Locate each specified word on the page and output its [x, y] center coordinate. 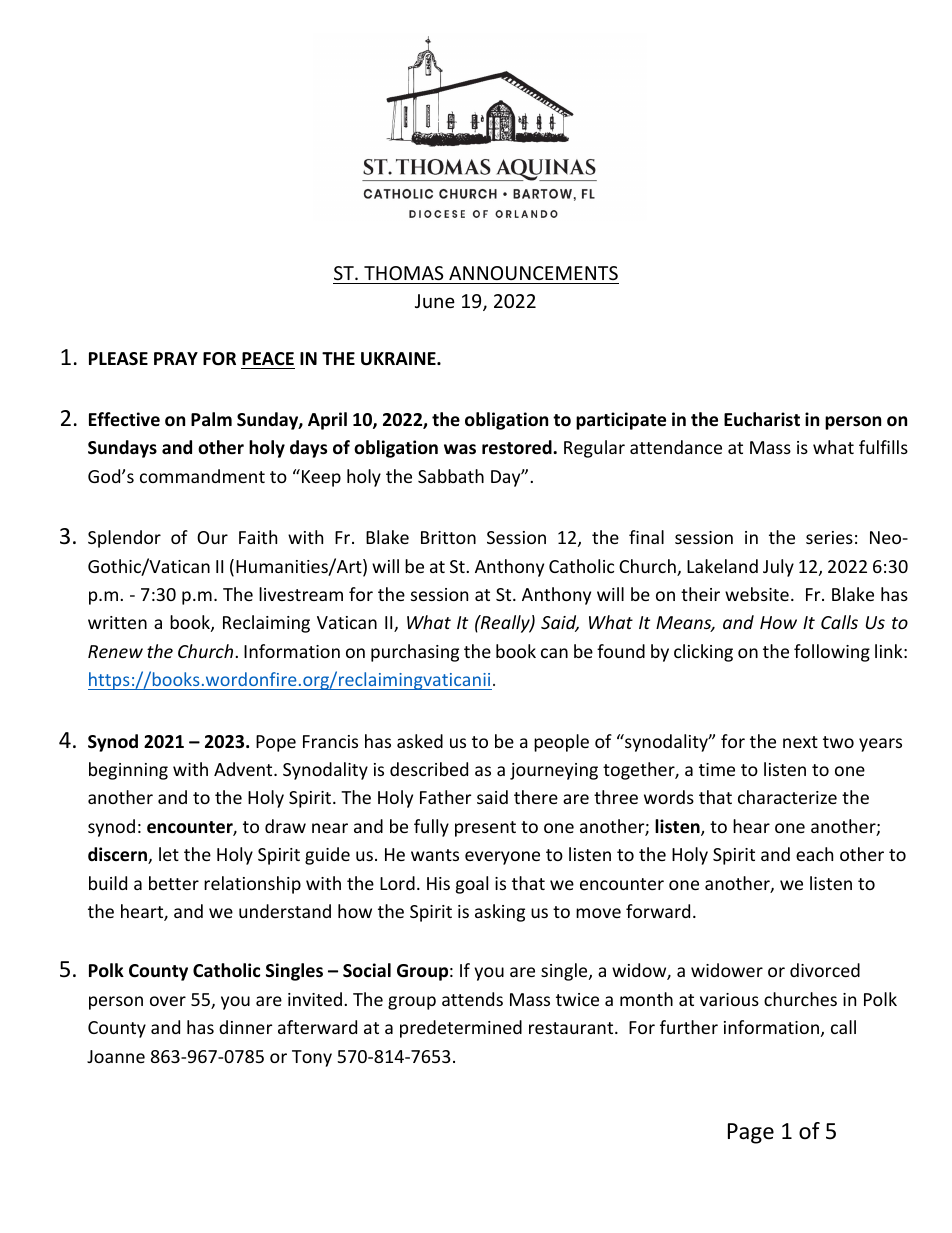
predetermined [461, 1029]
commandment [202, 476]
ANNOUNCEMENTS [533, 273]
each [814, 854]
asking [500, 913]
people [561, 743]
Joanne [116, 1056]
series [829, 537]
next [800, 742]
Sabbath [451, 476]
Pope [276, 743]
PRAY [176, 358]
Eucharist [762, 419]
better [174, 883]
